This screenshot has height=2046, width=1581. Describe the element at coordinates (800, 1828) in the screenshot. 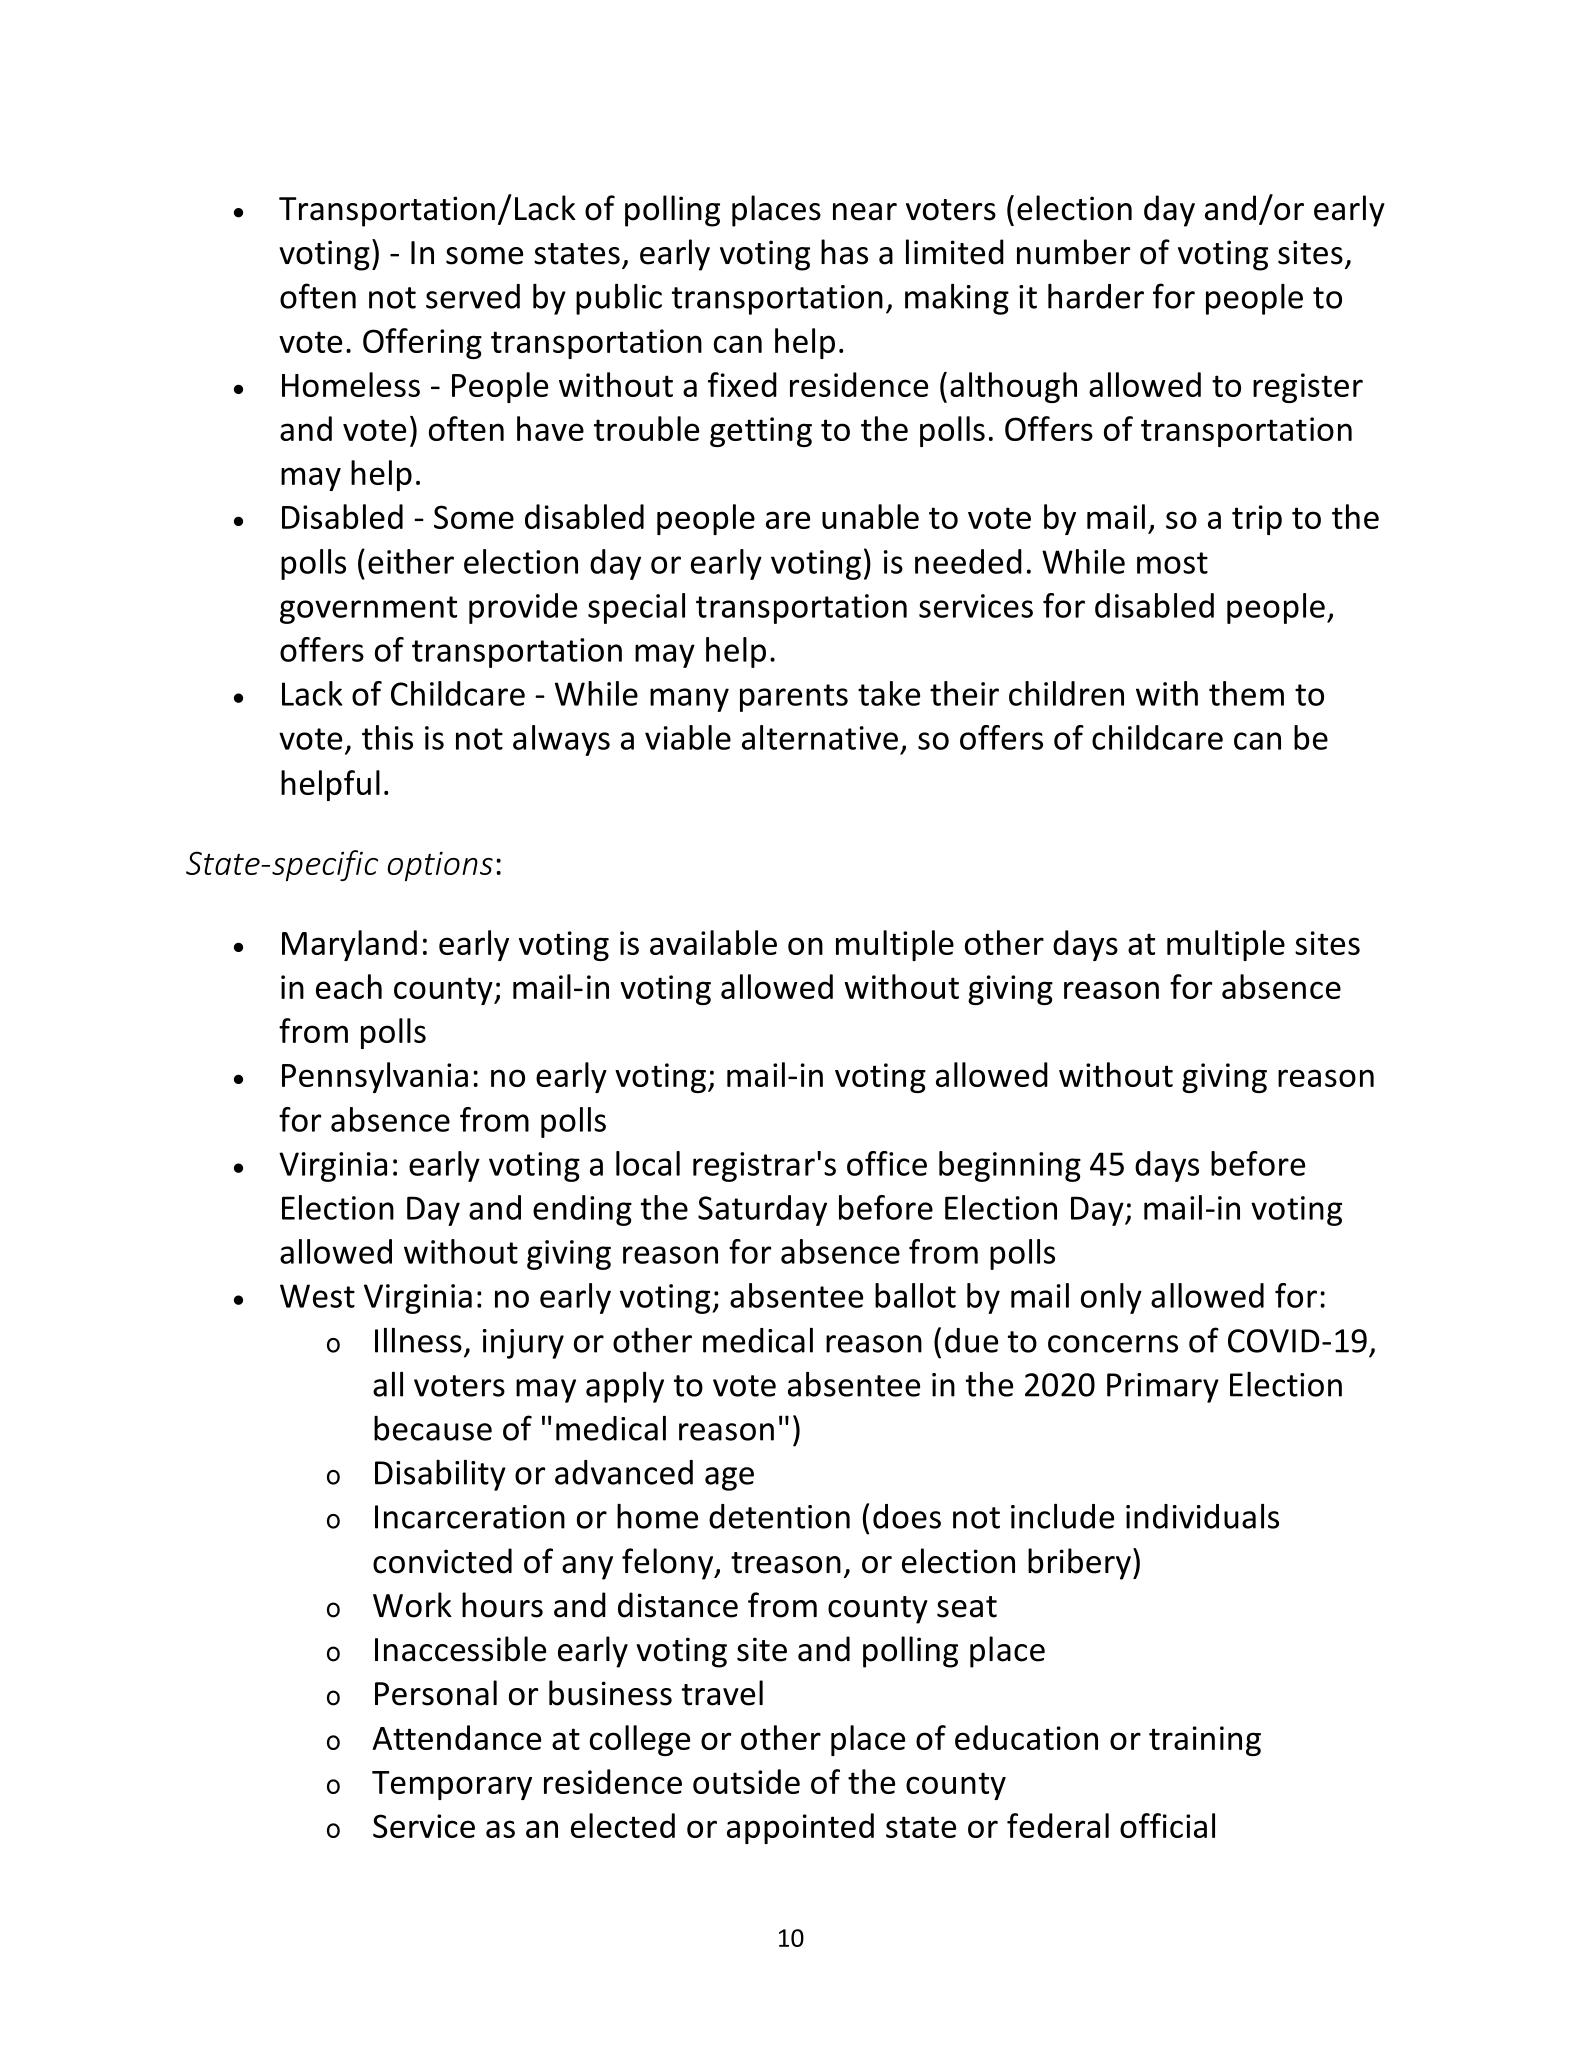

I see `appointed` at that location.
